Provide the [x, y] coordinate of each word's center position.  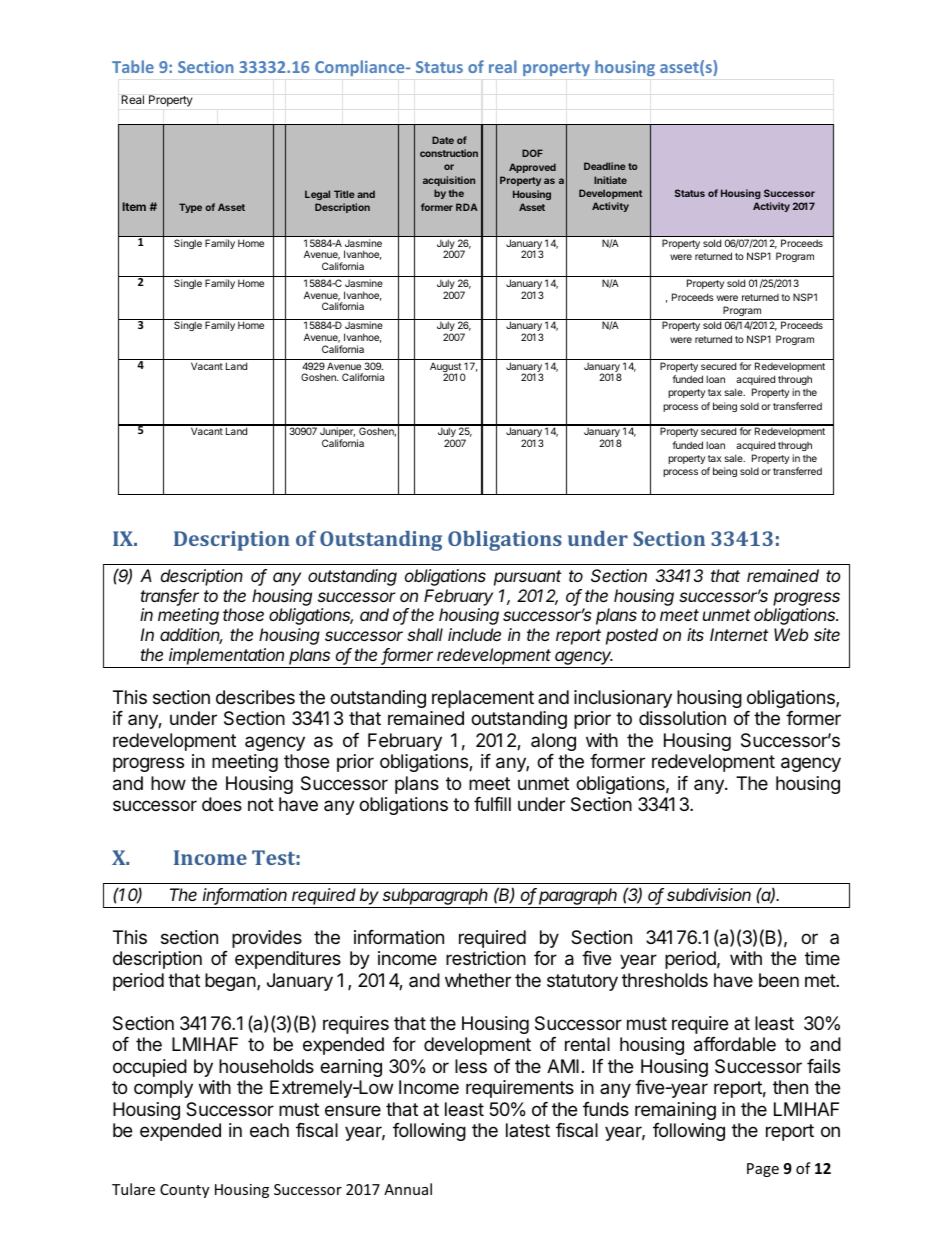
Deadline [605, 166]
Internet [739, 634]
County [184, 1191]
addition [191, 636]
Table [133, 66]
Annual [408, 1189]
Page [763, 1170]
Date [443, 140]
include [474, 634]
